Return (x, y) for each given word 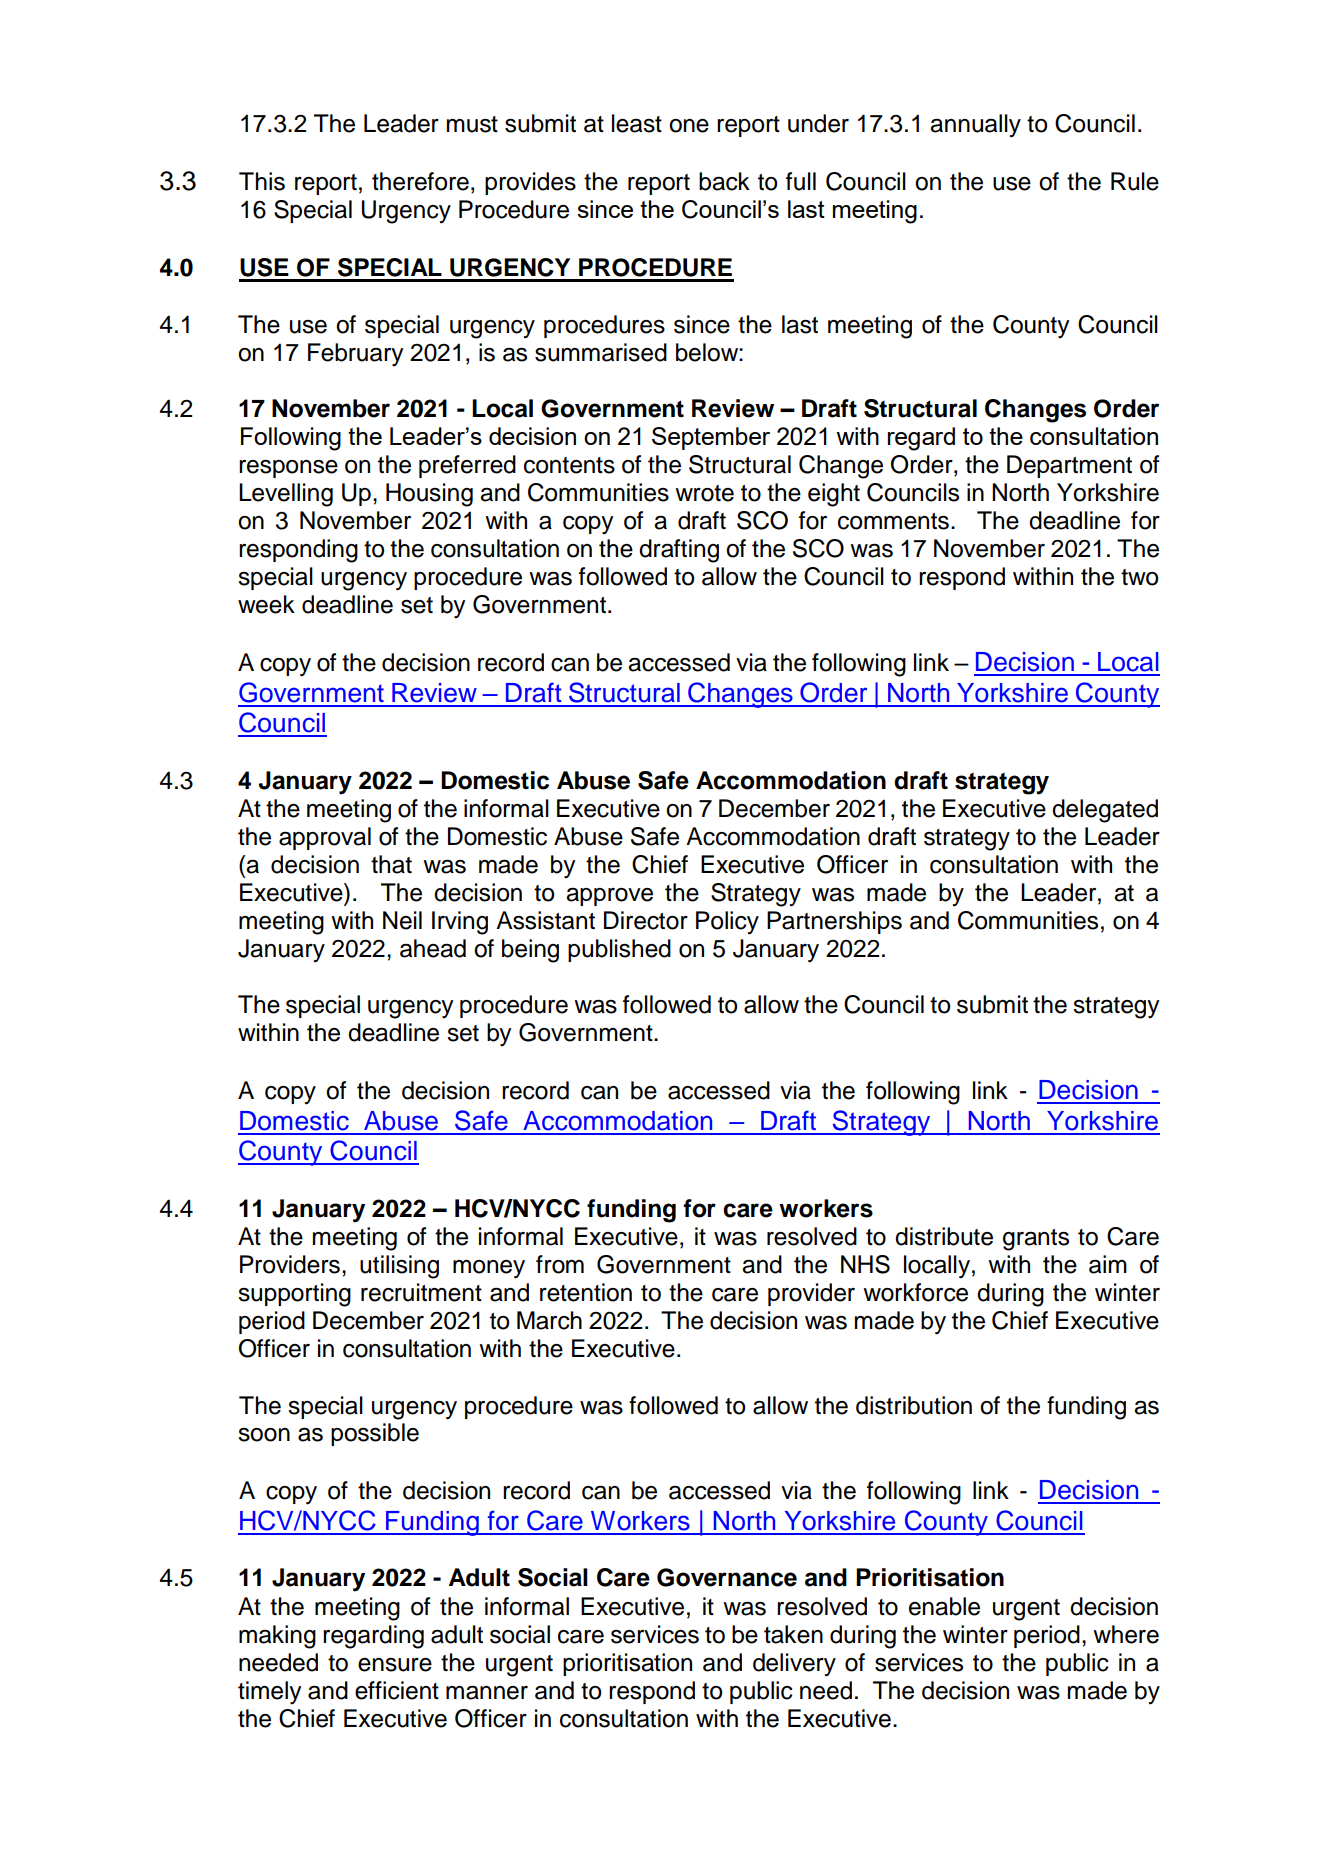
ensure (395, 1665)
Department (1069, 466)
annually (975, 126)
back (724, 181)
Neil (402, 920)
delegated (1105, 811)
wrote (704, 493)
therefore (420, 181)
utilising (399, 1267)
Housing (429, 495)
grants (1036, 1240)
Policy (727, 923)
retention (586, 1292)
